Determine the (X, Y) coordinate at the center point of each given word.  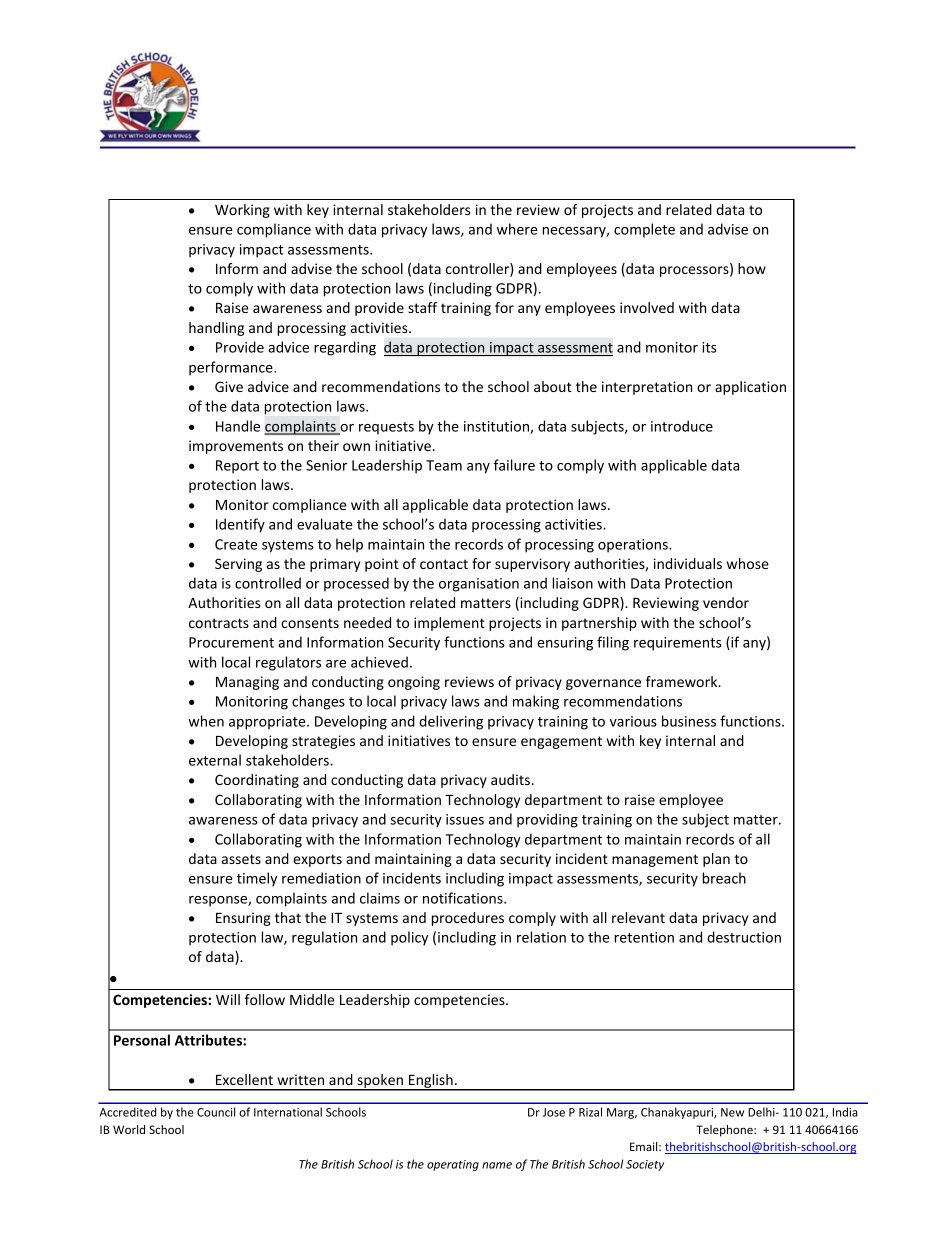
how (752, 268)
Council (216, 1112)
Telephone (725, 1131)
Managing (247, 683)
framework (683, 681)
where (517, 229)
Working (242, 211)
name (497, 1165)
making (536, 702)
